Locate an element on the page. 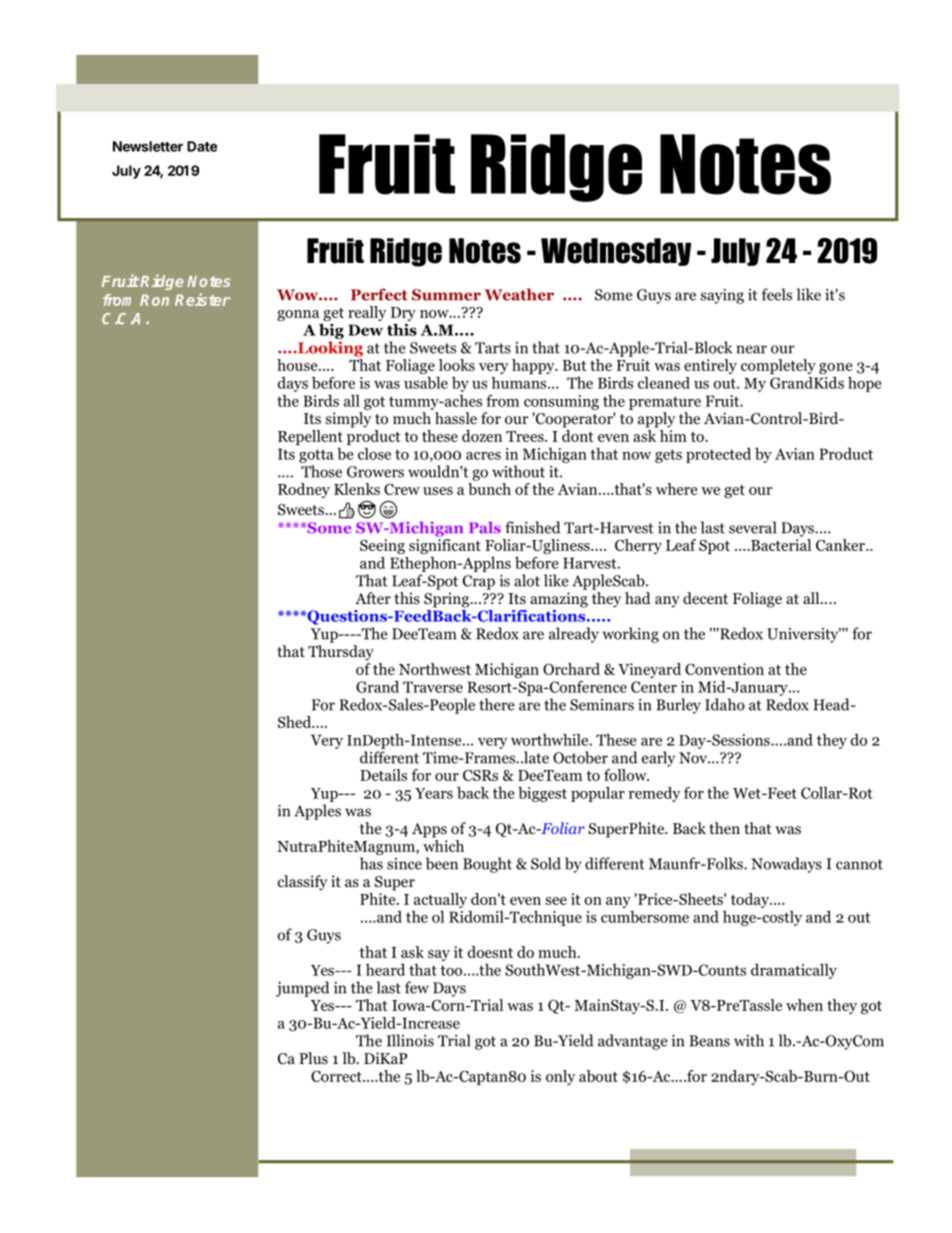  Plus is located at coordinates (313, 1058).
